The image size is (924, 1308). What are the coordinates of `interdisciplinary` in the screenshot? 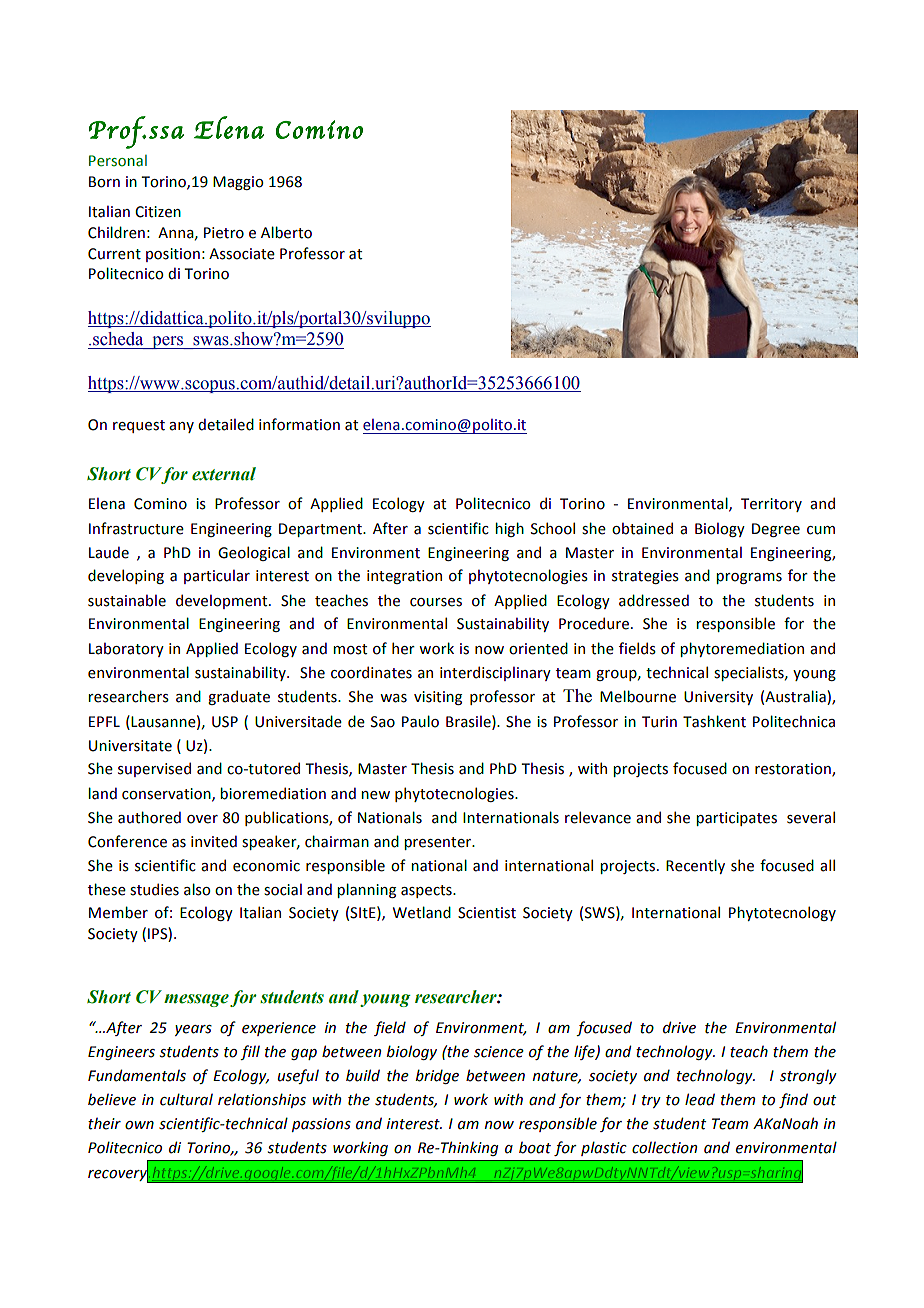 It's located at (495, 673).
